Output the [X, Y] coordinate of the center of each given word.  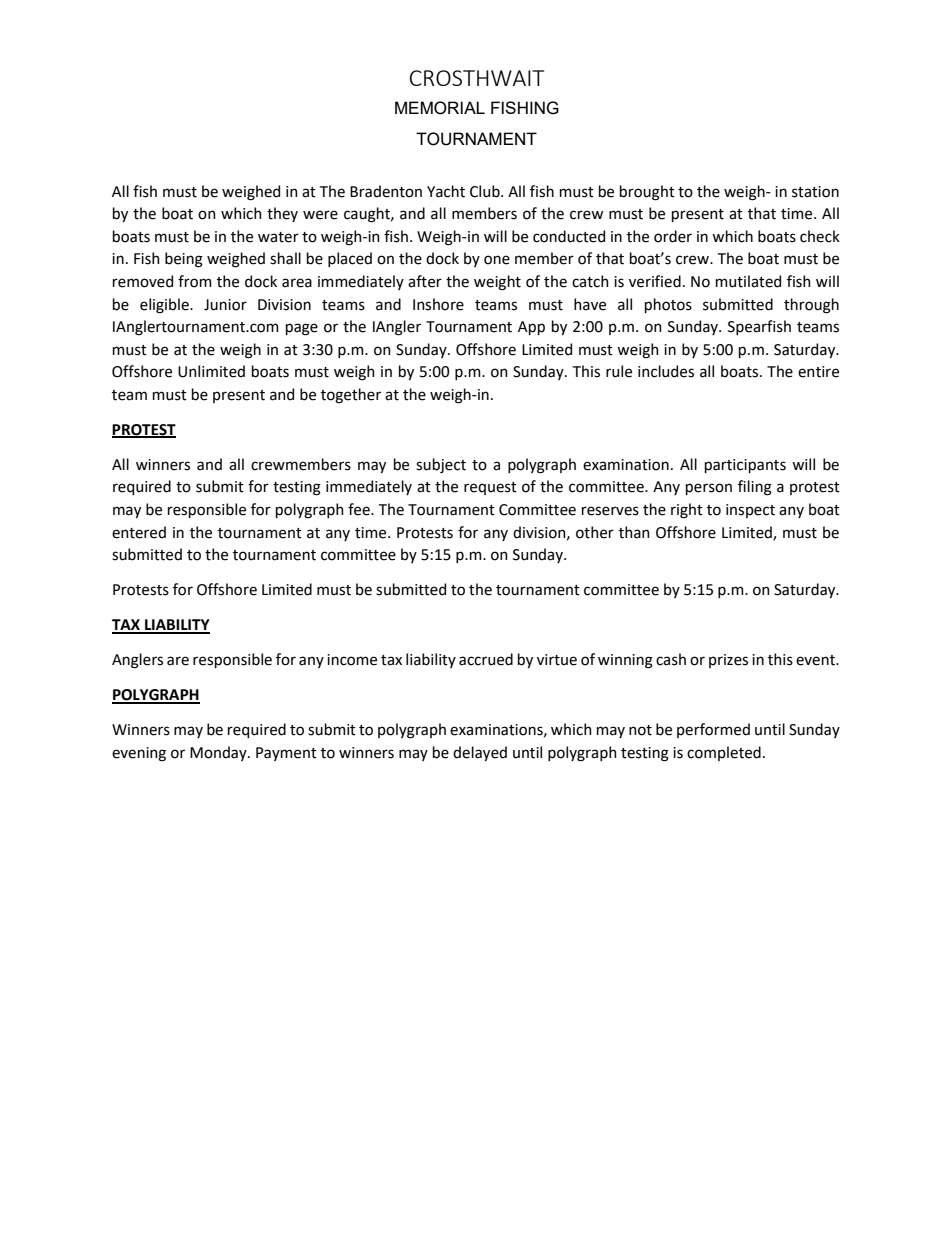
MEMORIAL [440, 108]
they [282, 214]
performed [713, 730]
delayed [480, 753]
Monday [219, 753]
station [815, 192]
